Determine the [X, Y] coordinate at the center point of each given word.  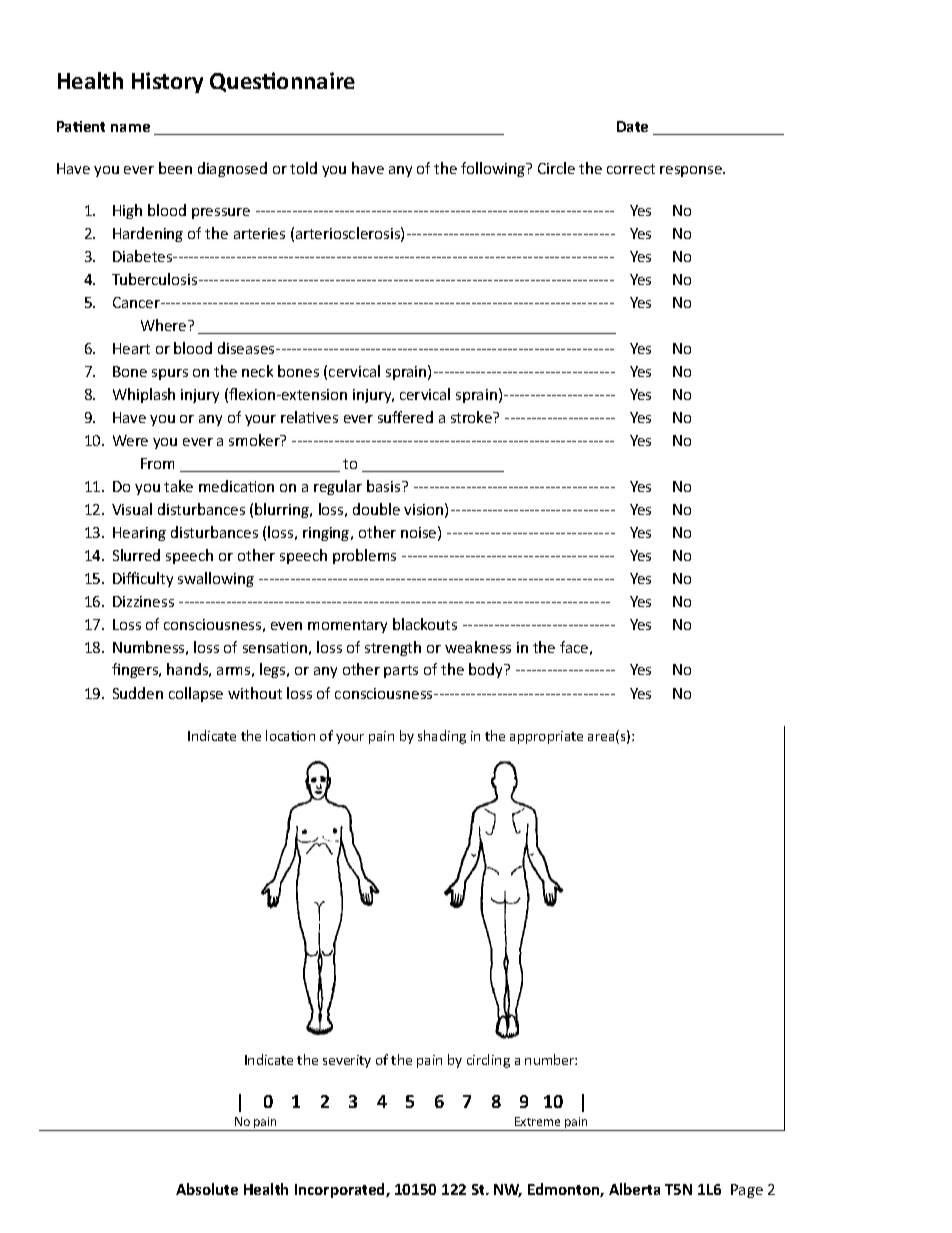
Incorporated [341, 1190]
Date [632, 126]
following [494, 169]
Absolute [207, 1189]
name [130, 128]
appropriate [546, 737]
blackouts [425, 624]
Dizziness [143, 601]
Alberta [634, 1189]
